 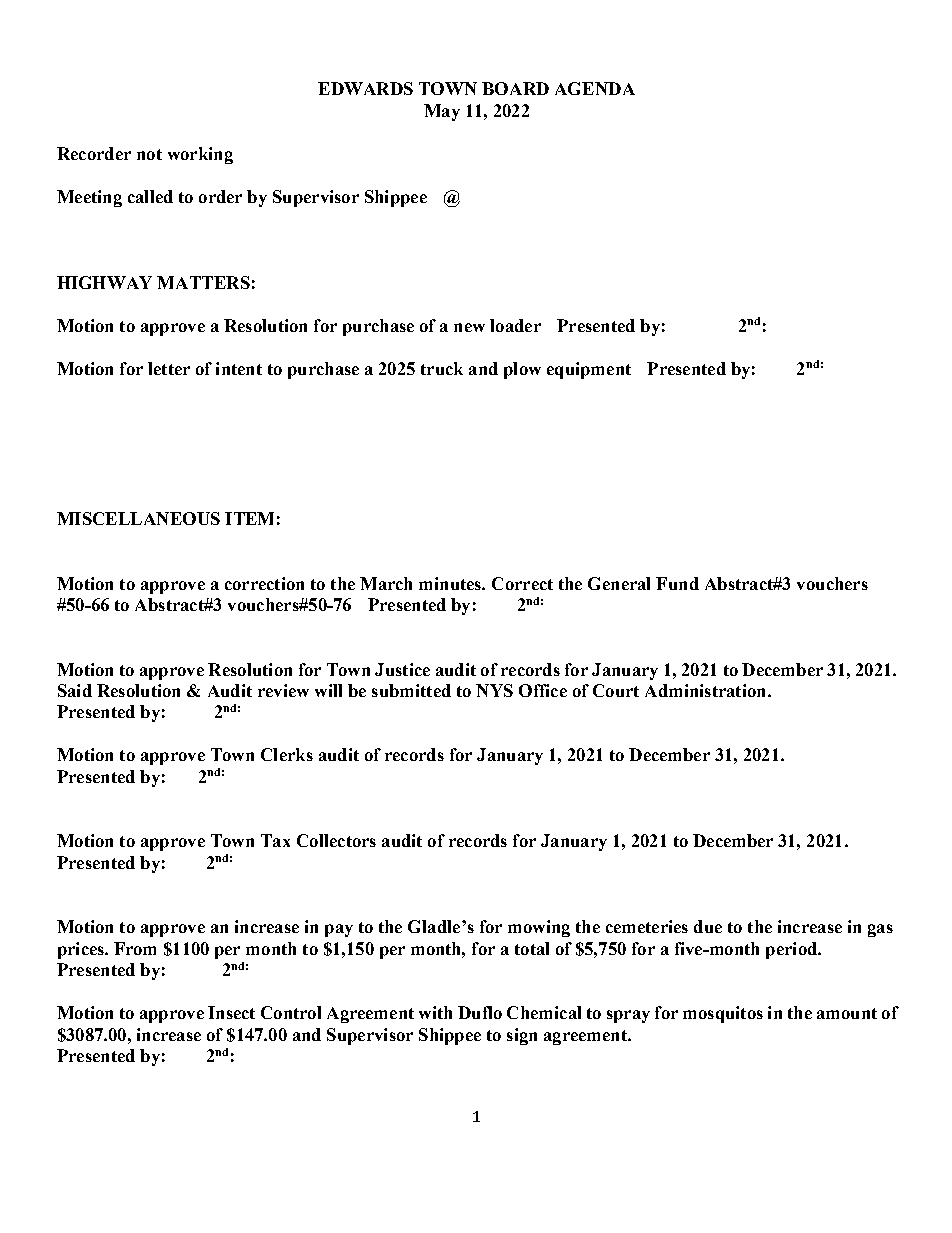 I want to click on MISCELLANEOUS, so click(x=138, y=518).
